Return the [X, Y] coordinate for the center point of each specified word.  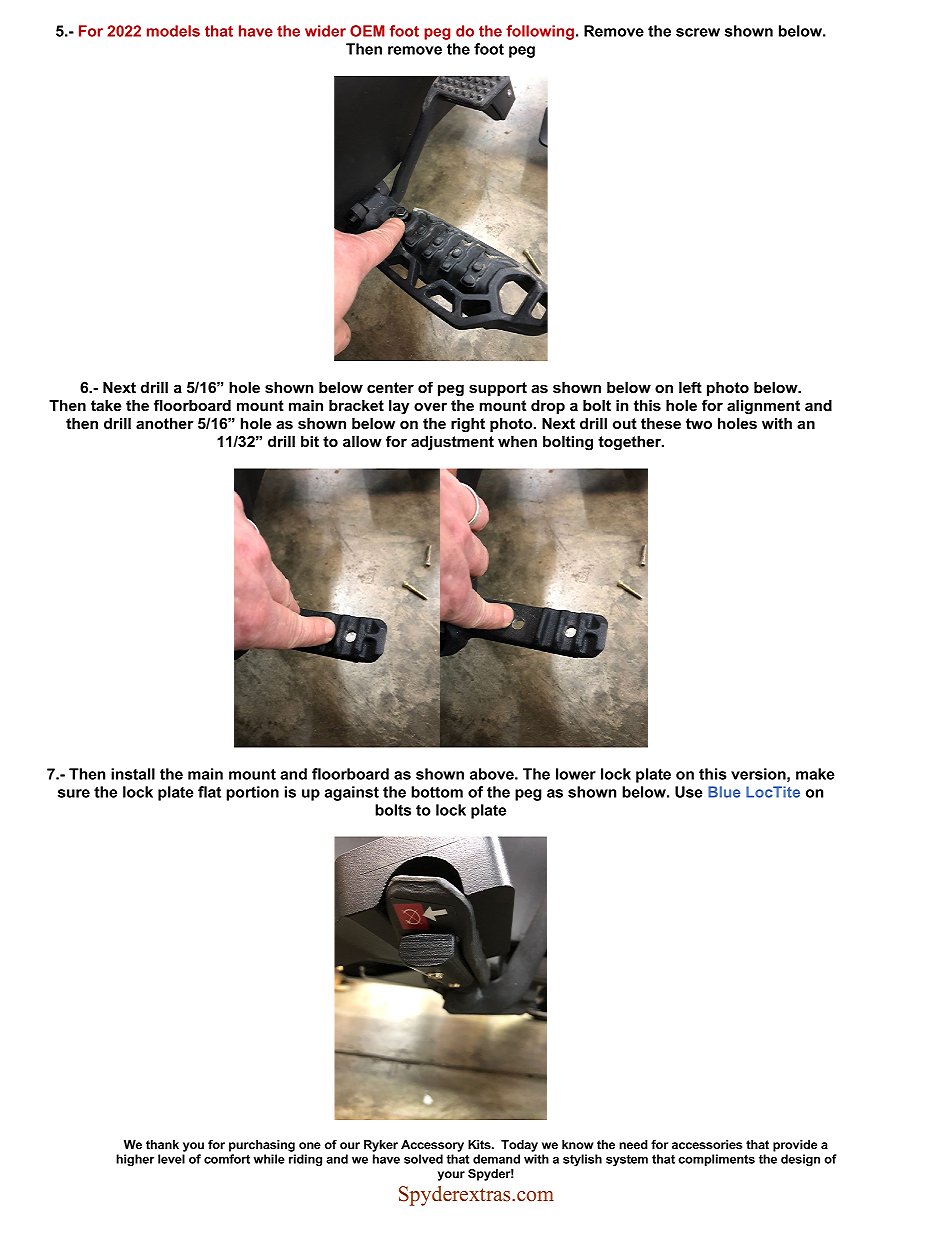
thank [162, 1144]
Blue [724, 792]
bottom [437, 792]
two [699, 423]
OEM [367, 31]
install [133, 774]
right [468, 425]
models [173, 31]
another [165, 423]
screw [698, 32]
